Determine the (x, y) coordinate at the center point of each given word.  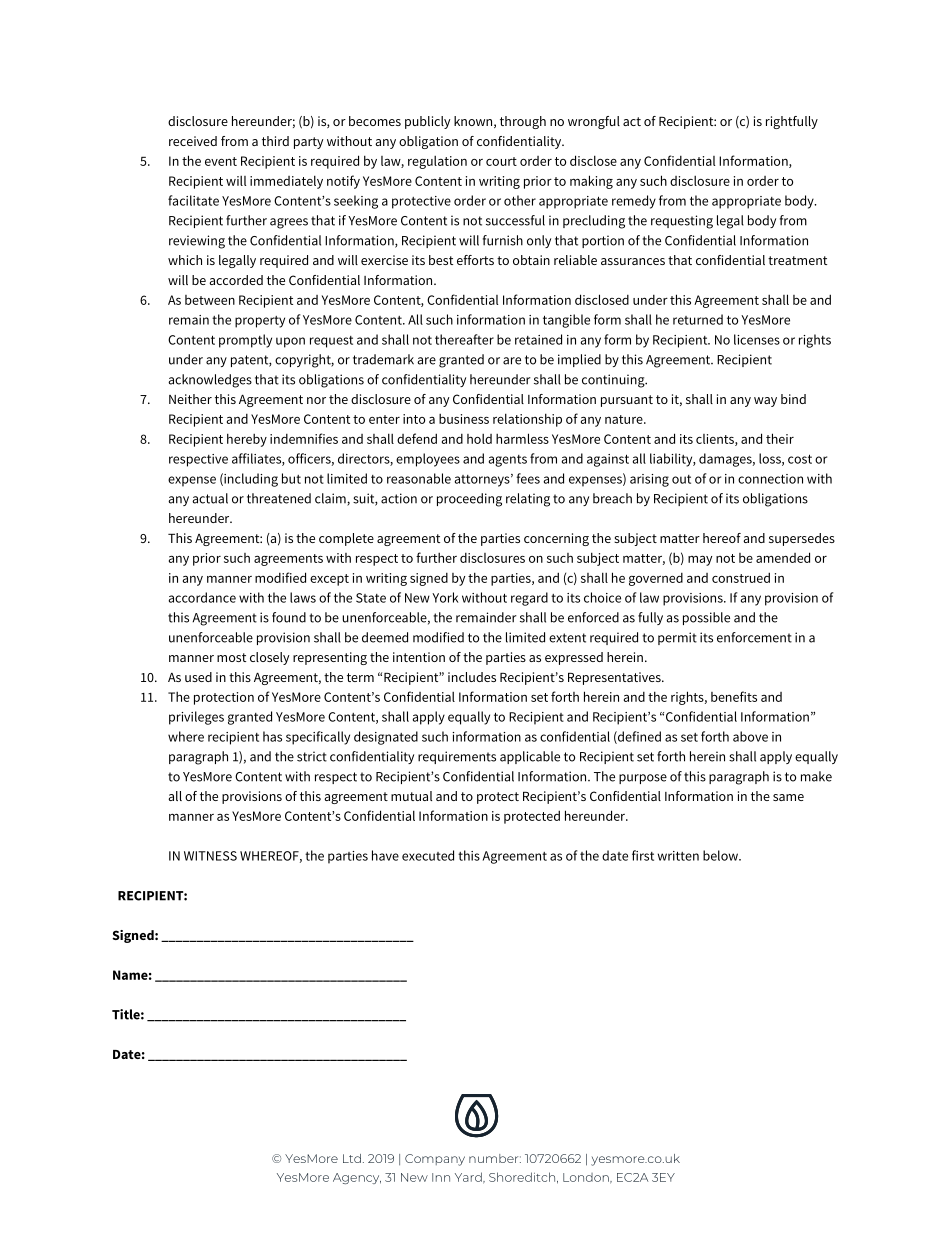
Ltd (352, 1158)
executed (428, 855)
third (275, 141)
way (765, 402)
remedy (634, 202)
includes (472, 677)
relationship (527, 420)
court (501, 161)
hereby (247, 440)
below (721, 855)
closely (269, 658)
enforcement (754, 637)
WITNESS (210, 856)
